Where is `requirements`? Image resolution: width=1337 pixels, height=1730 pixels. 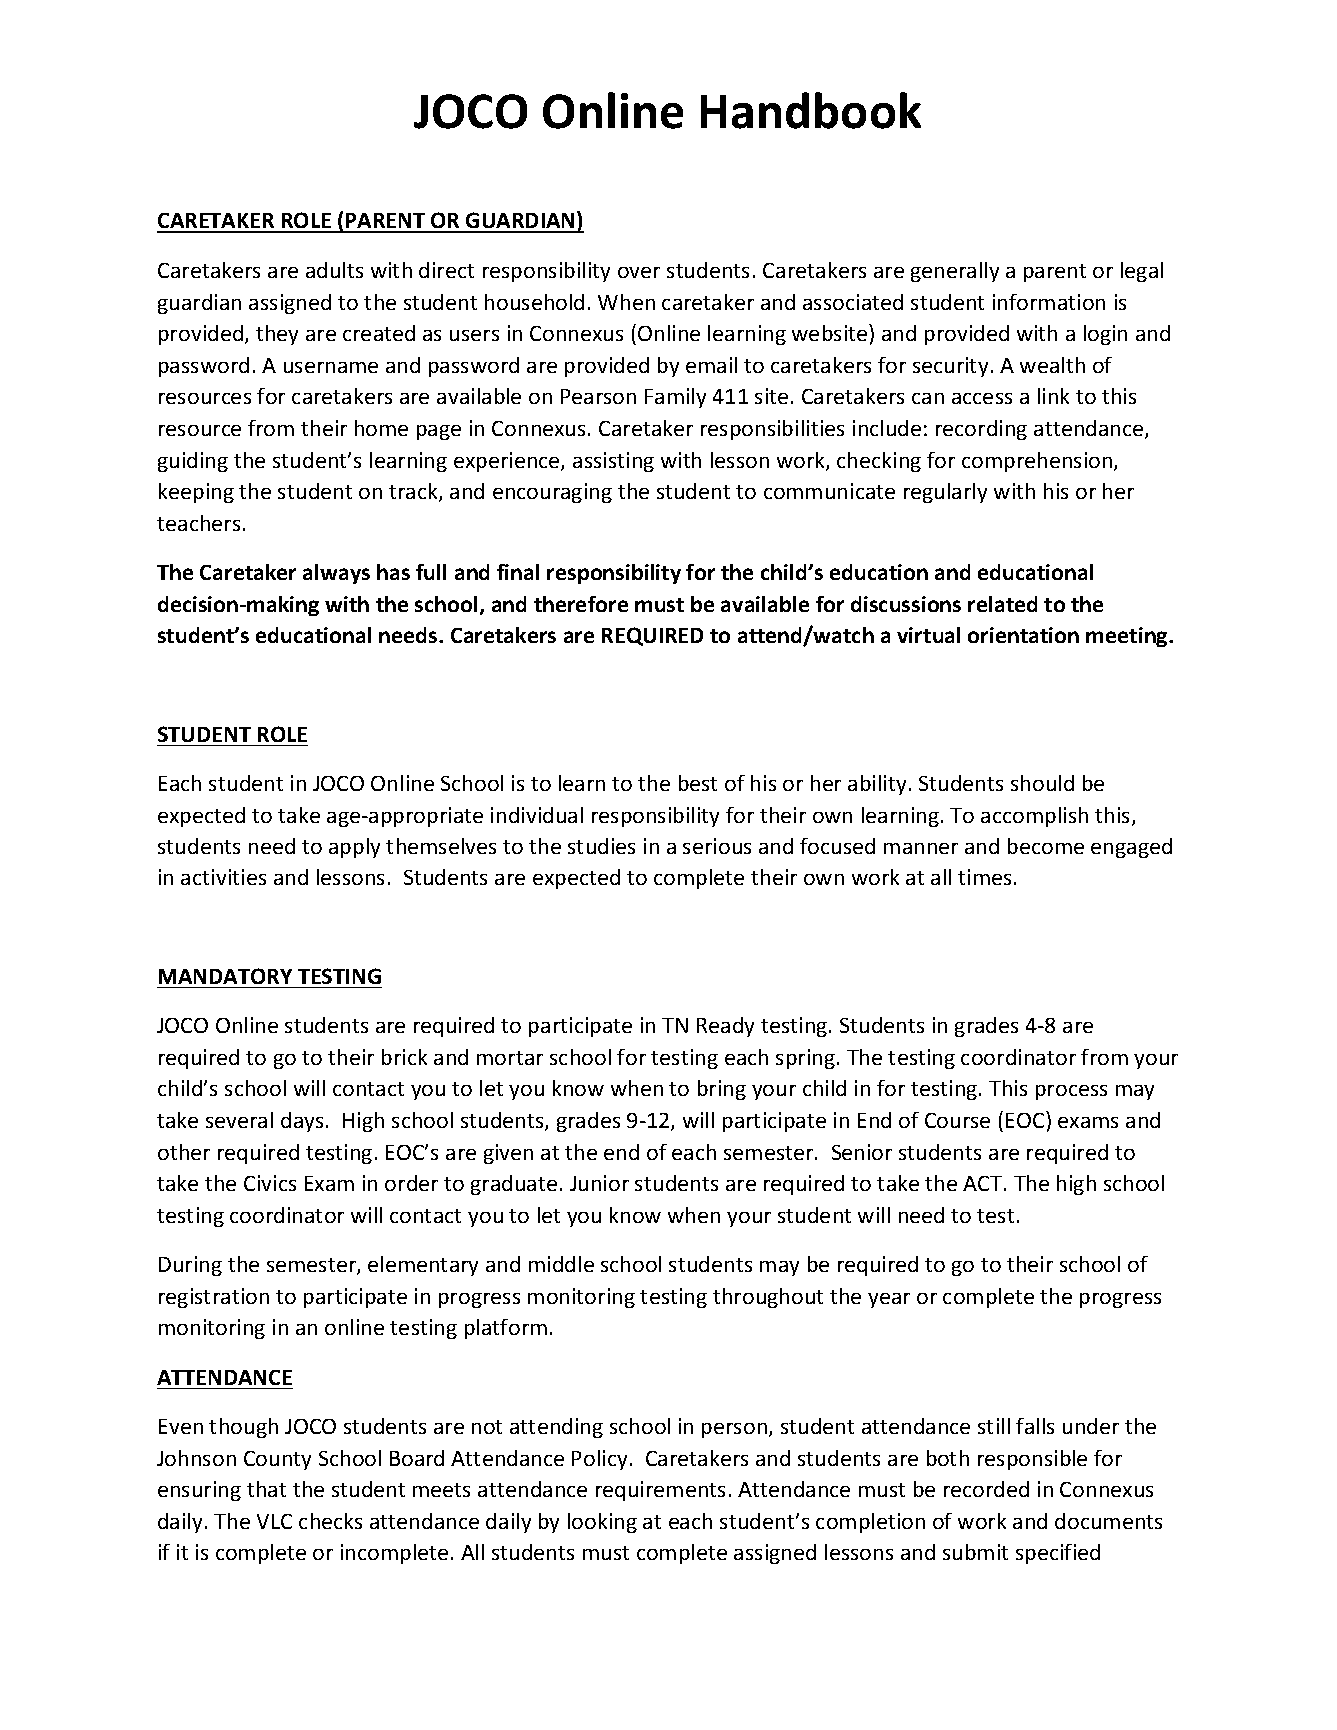 requirements is located at coordinates (660, 1491).
